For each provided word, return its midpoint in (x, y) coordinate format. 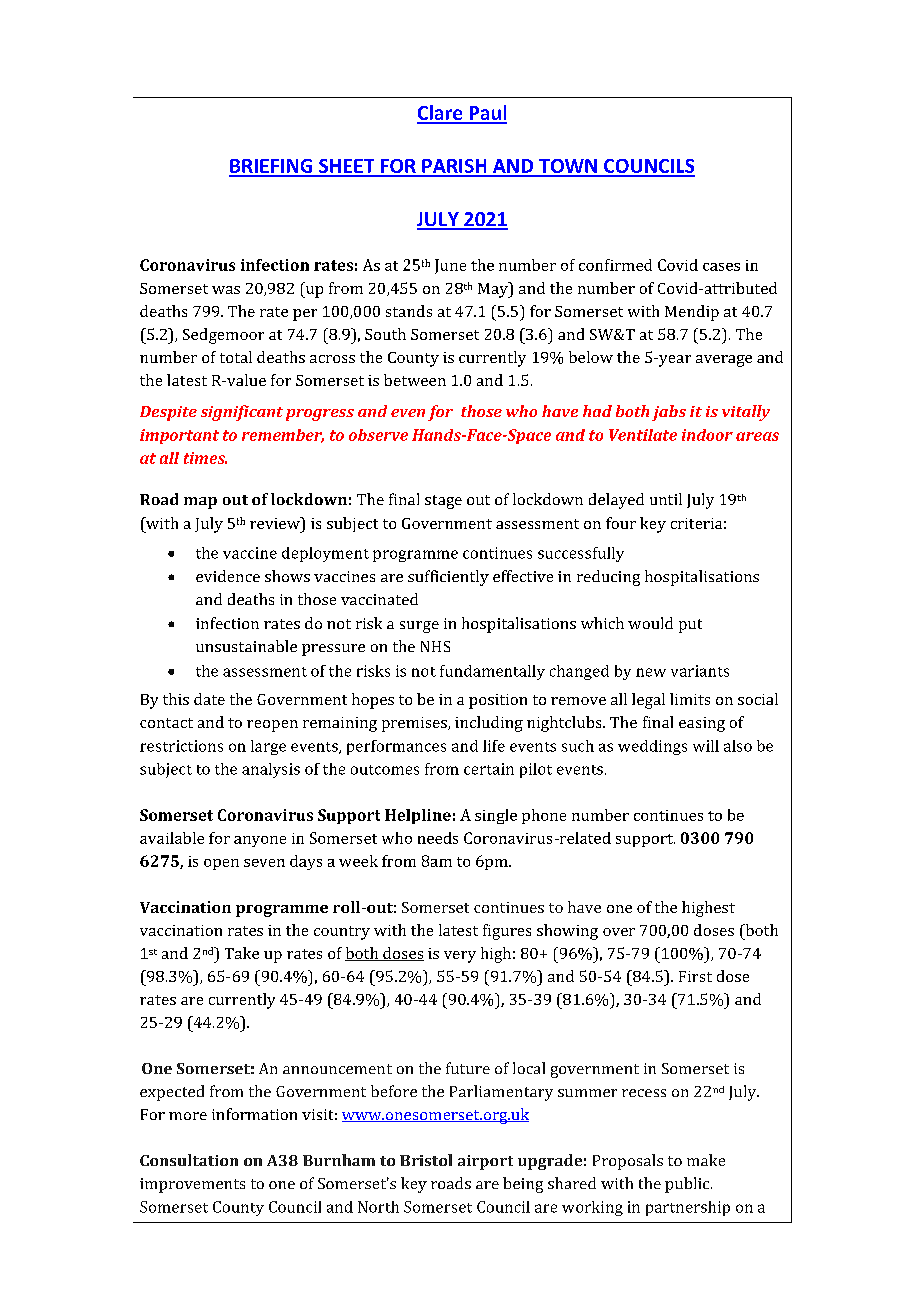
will (706, 746)
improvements (192, 1185)
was (226, 290)
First (695, 976)
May (494, 290)
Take (242, 953)
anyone (260, 841)
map (200, 503)
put (690, 626)
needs (438, 838)
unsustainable (246, 646)
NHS (435, 646)
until (666, 499)
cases (721, 267)
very (460, 957)
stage (443, 502)
